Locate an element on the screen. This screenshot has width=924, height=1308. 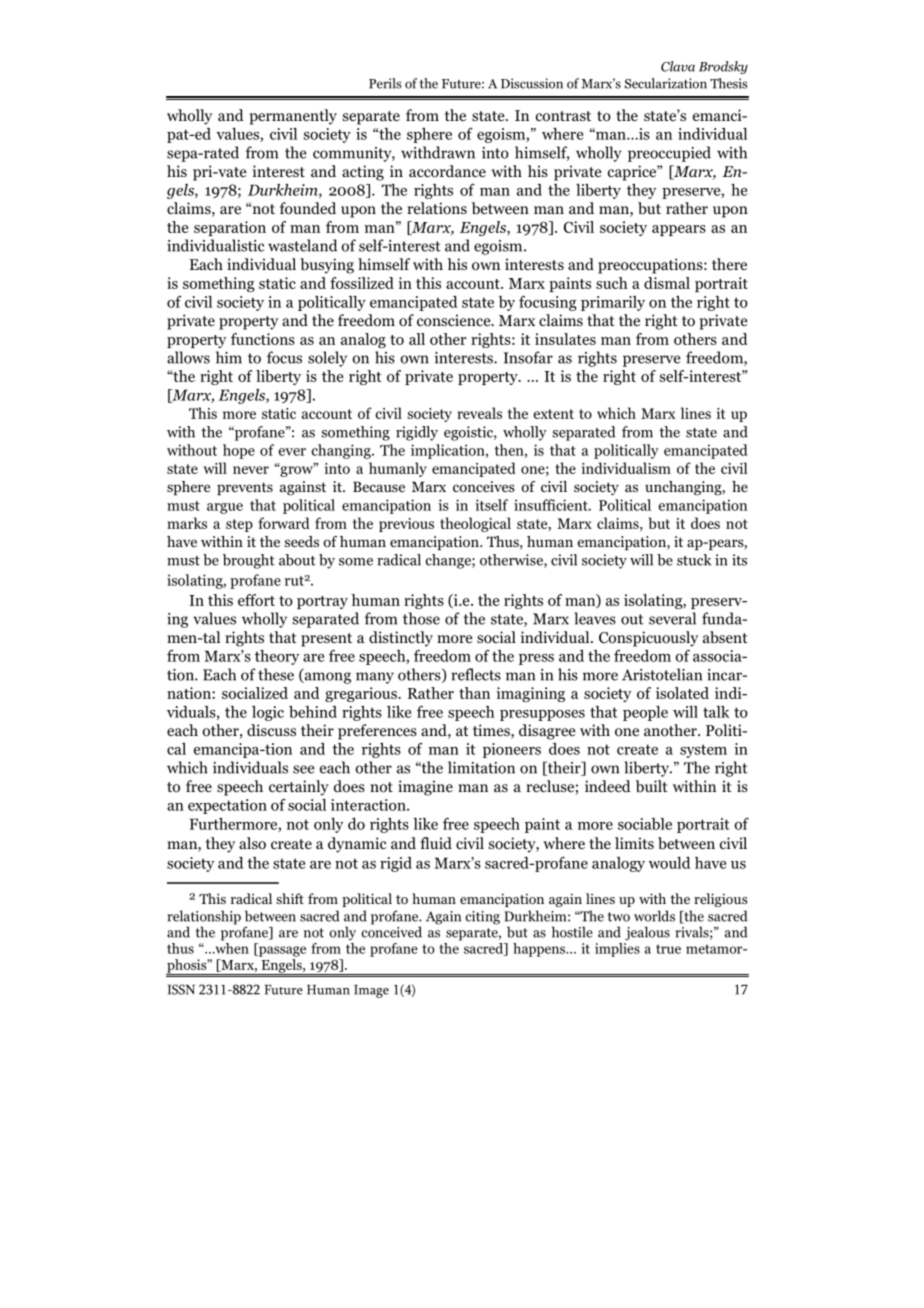
citing is located at coordinates (482, 918).
